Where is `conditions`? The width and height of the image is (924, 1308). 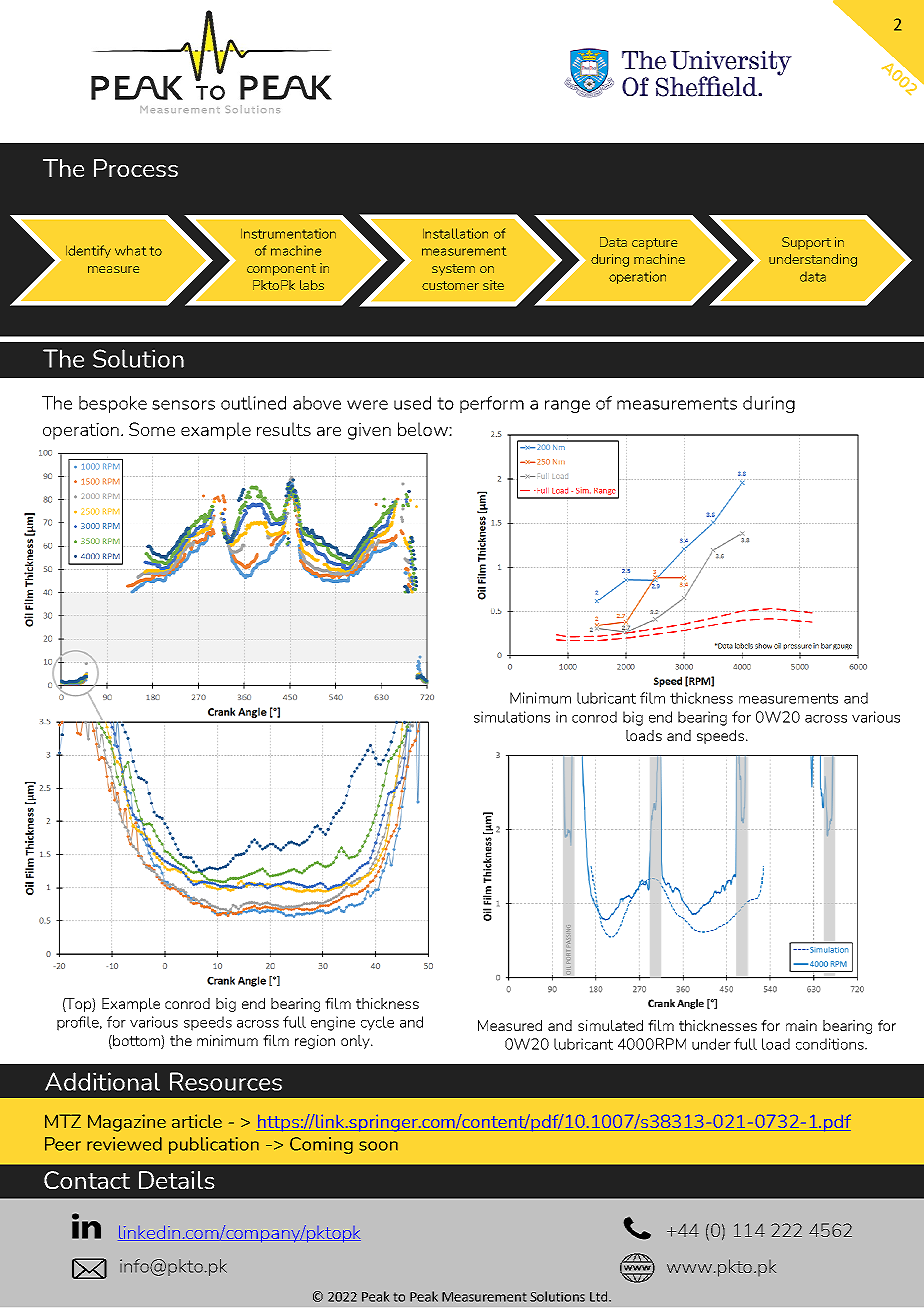 conditions is located at coordinates (831, 1044).
